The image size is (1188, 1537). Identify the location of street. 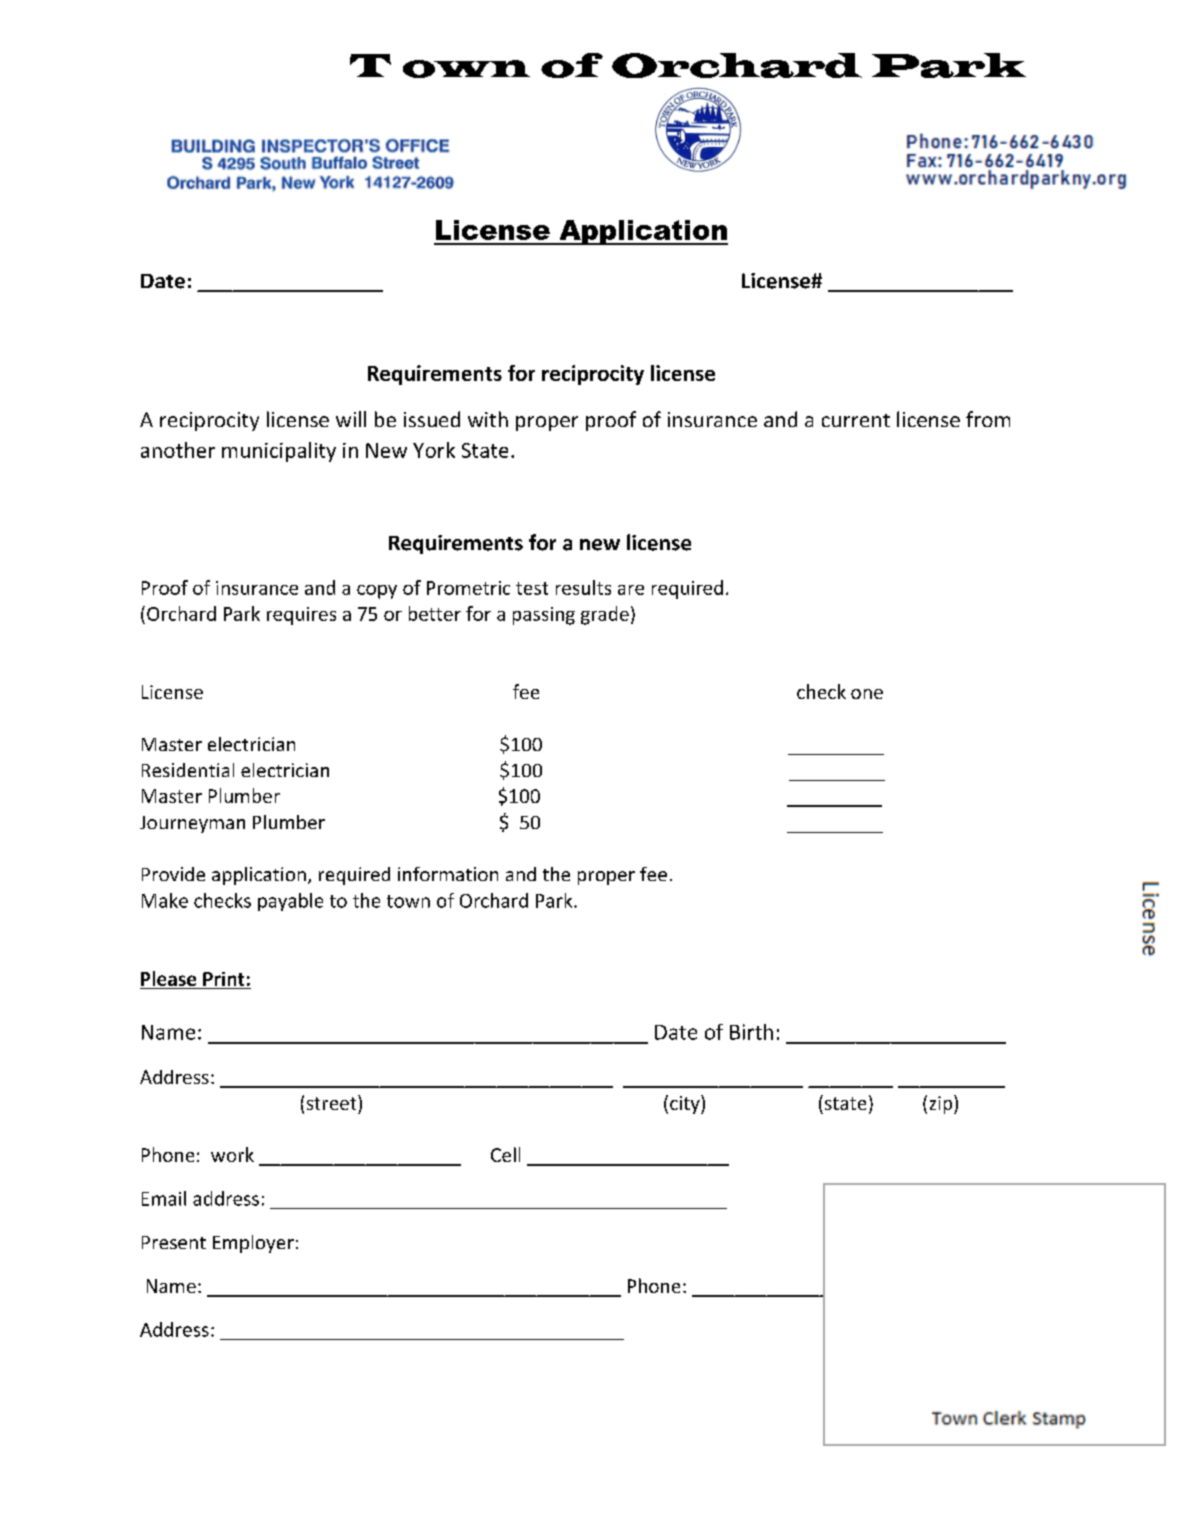
(333, 1102).
